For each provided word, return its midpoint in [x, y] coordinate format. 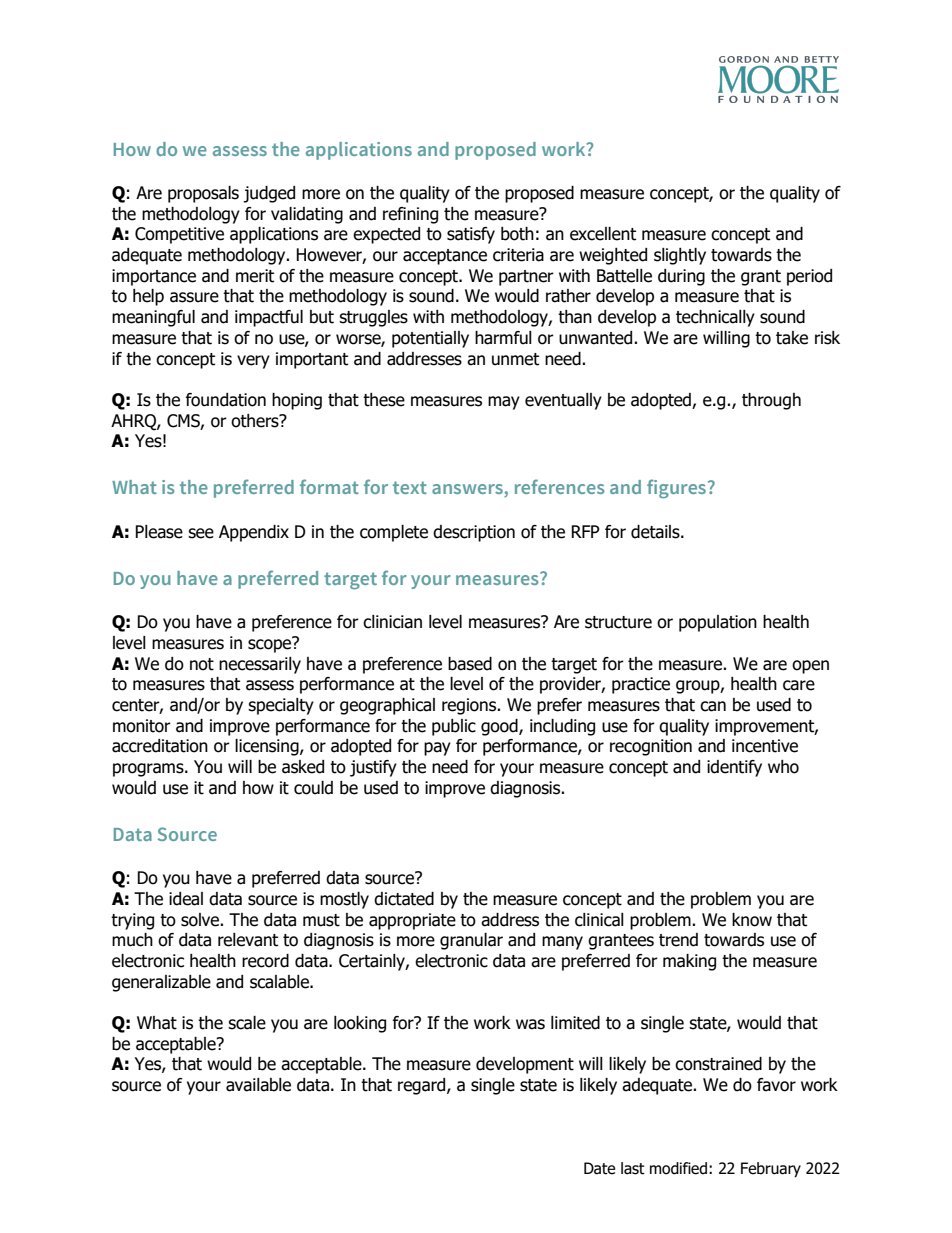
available [258, 1085]
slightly [680, 256]
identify [734, 768]
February [771, 1169]
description [474, 533]
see [201, 533]
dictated [404, 899]
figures [676, 489]
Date [599, 1168]
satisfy [471, 235]
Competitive [179, 235]
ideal [186, 899]
